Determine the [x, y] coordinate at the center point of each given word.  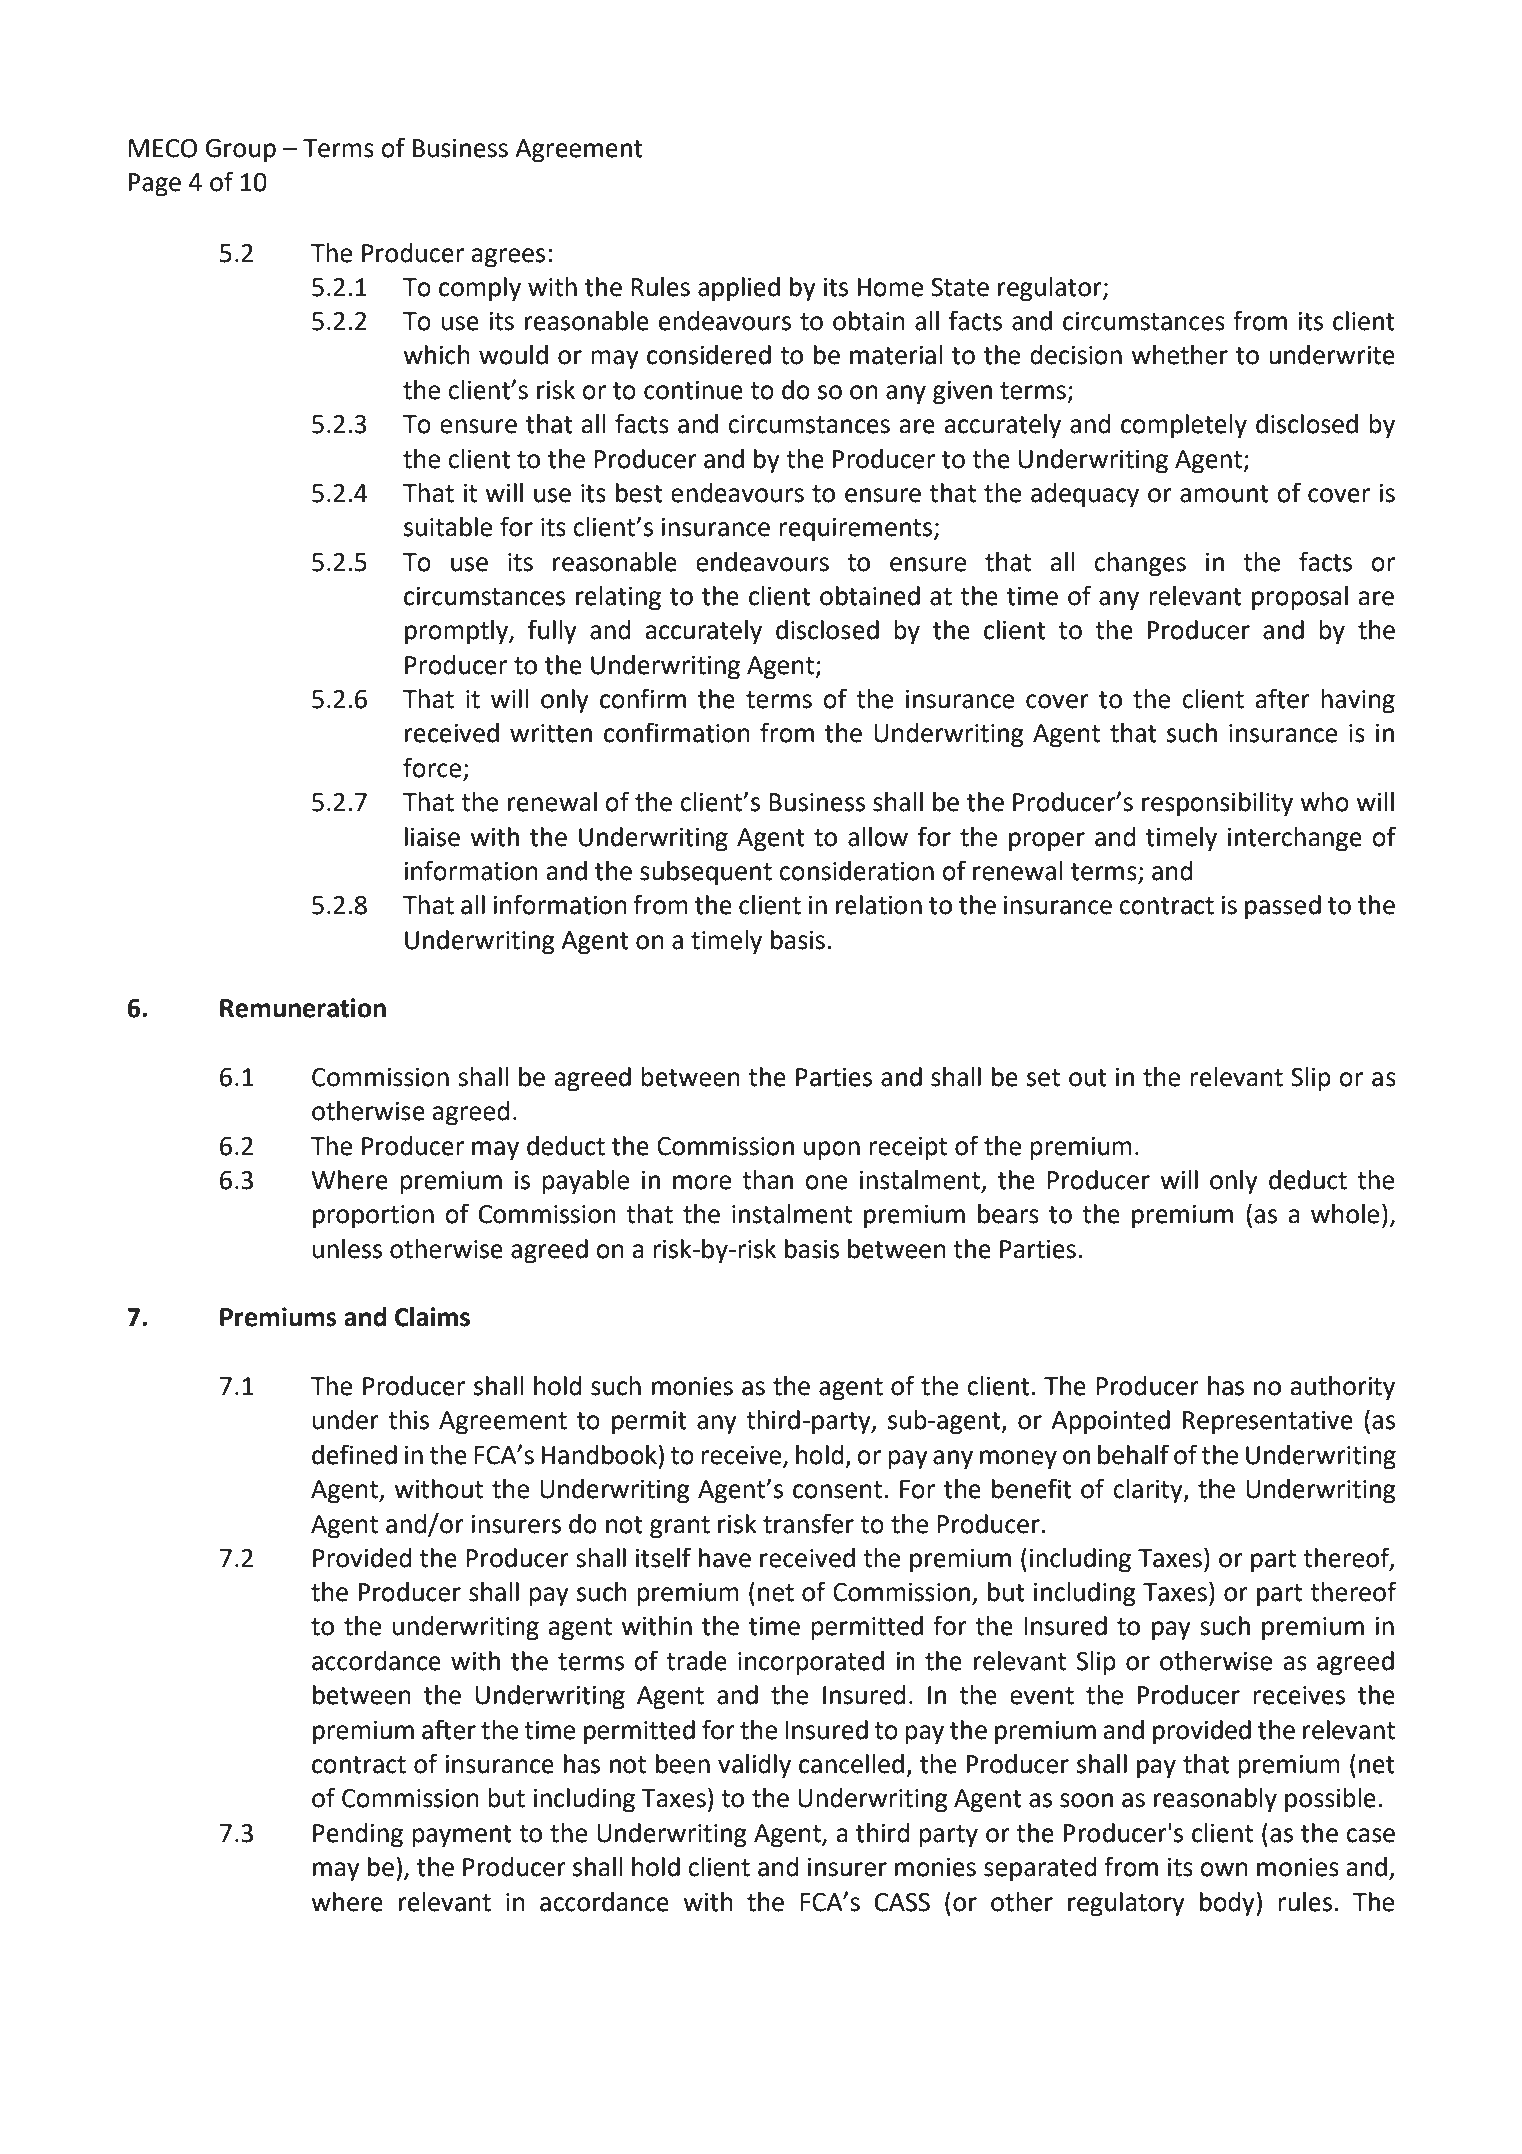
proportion [373, 1217]
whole [1345, 1214]
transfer [808, 1523]
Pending [358, 1835]
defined [354, 1454]
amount [1224, 494]
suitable [448, 527]
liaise [432, 837]
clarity [1149, 1491]
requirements [855, 530]
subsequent [706, 873]
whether [1179, 355]
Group [240, 151]
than [767, 1180]
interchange [1295, 839]
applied [739, 289]
